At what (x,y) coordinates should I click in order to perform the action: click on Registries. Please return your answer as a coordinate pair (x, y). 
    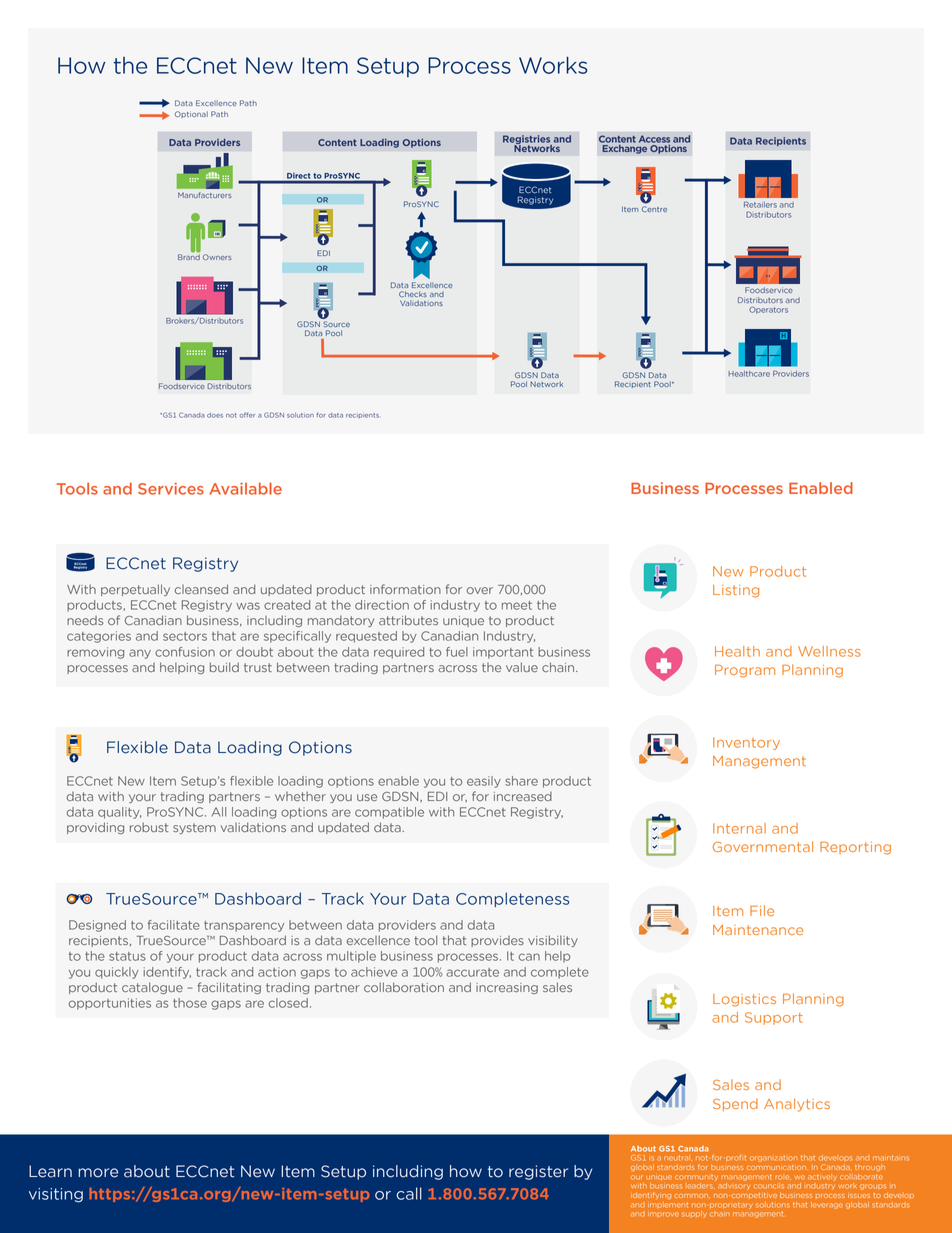
    Looking at the image, I should click on (527, 140).
